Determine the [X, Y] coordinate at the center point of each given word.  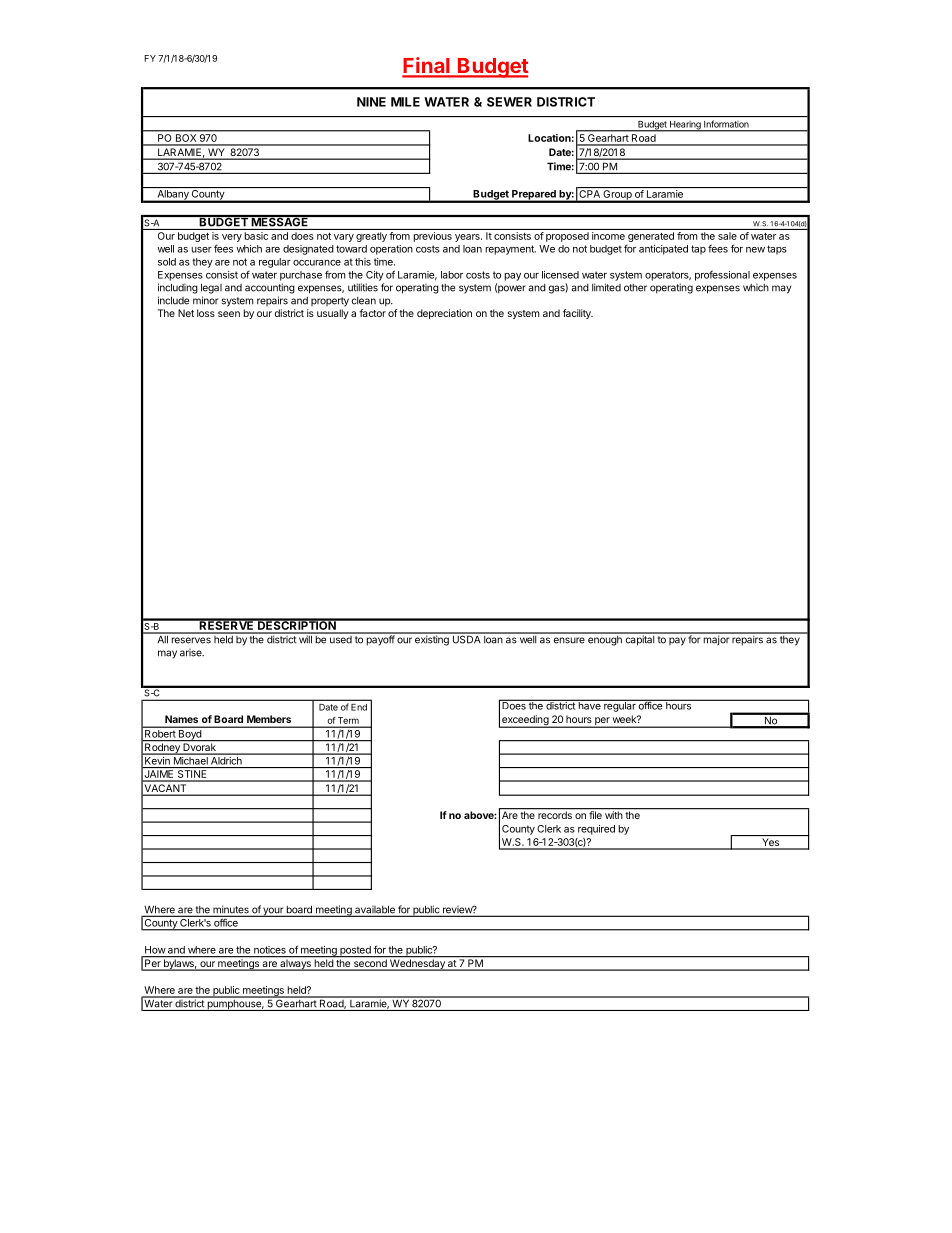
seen [229, 314]
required [596, 830]
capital [639, 639]
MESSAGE [280, 221]
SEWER [509, 102]
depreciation [444, 314]
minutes [231, 910]
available [375, 910]
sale [727, 236]
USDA [466, 638]
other [635, 288]
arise [192, 653]
